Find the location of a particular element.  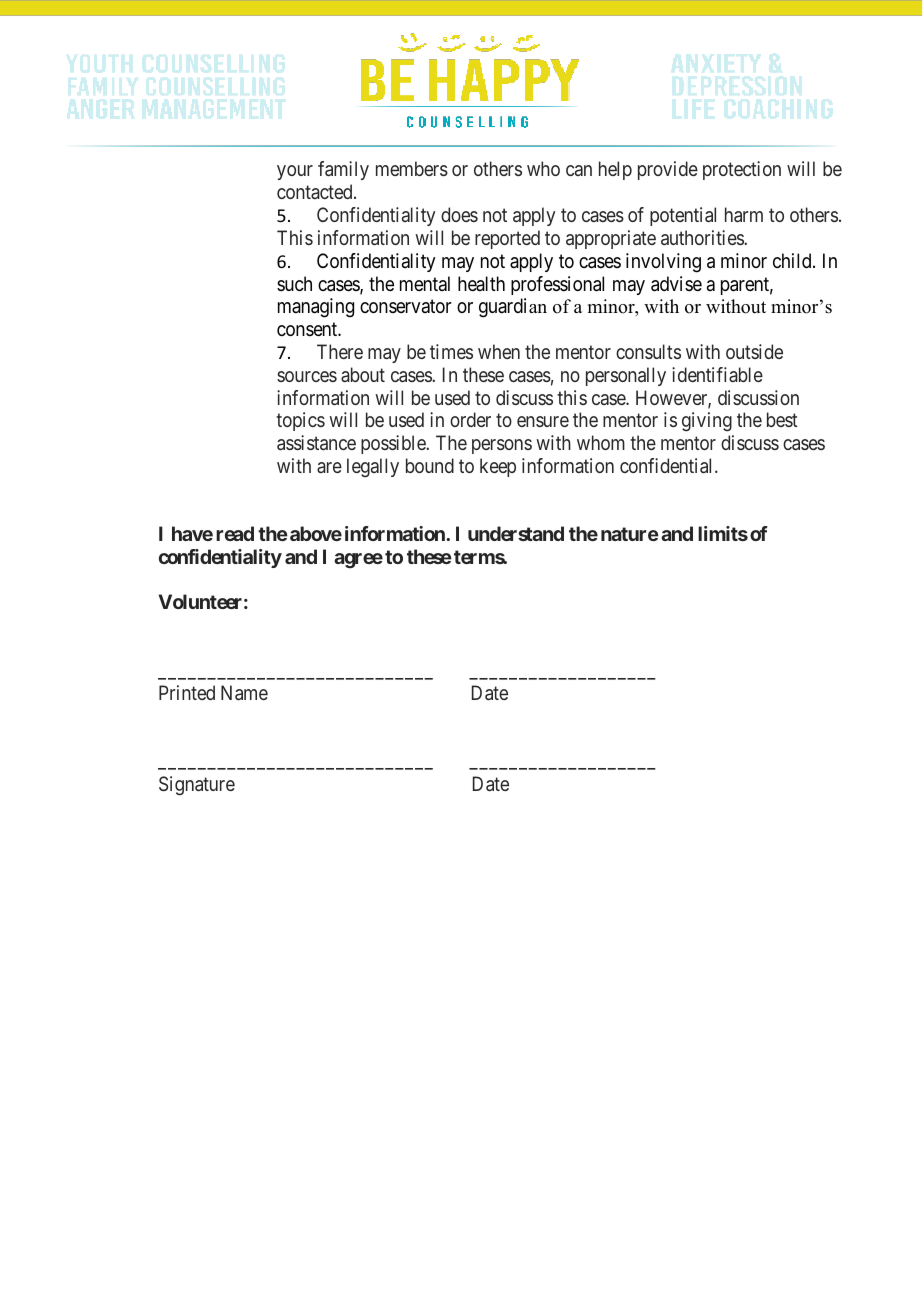

whom is located at coordinates (601, 442).
